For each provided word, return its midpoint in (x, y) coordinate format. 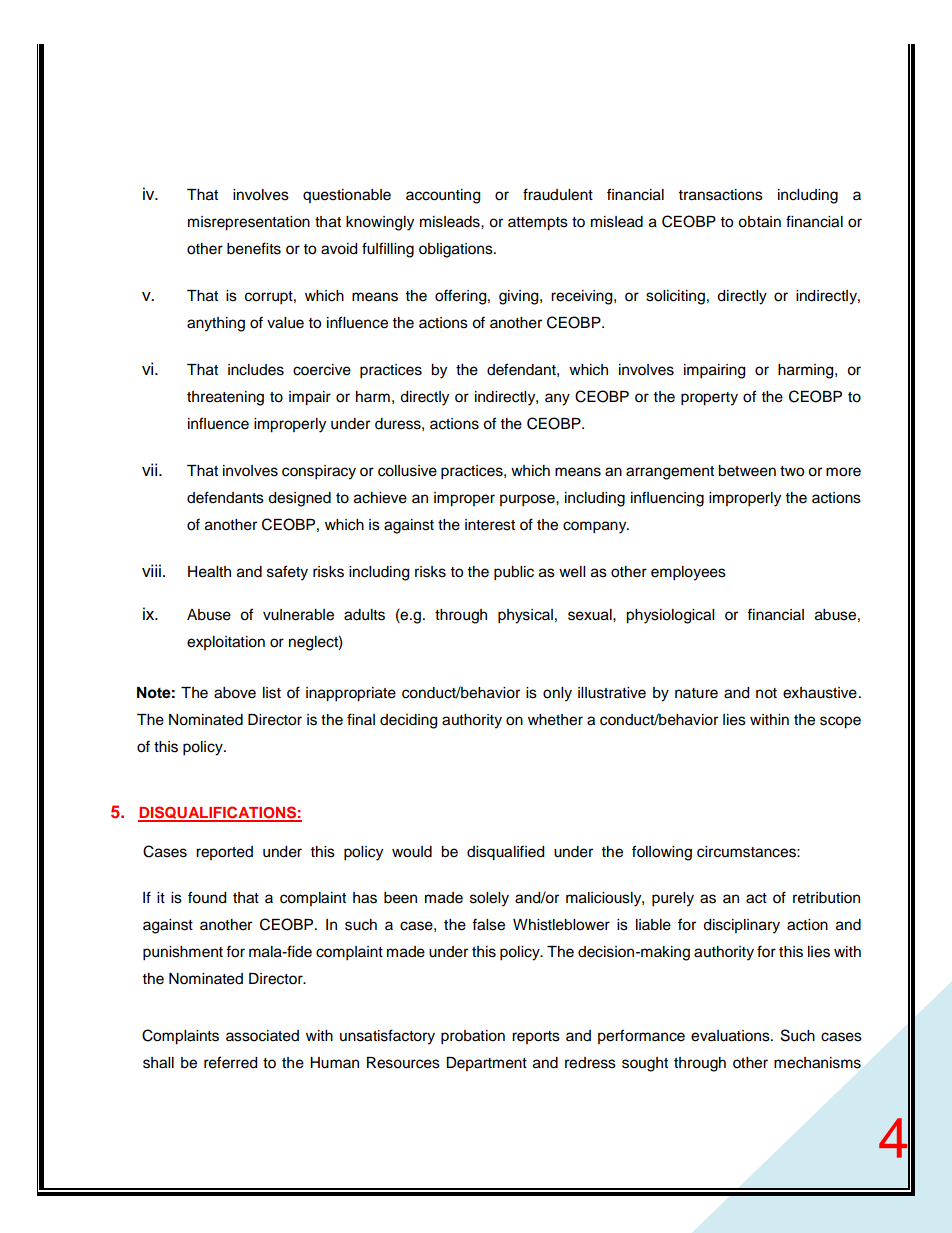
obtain (759, 222)
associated (262, 1036)
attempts (538, 224)
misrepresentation (249, 223)
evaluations (731, 1036)
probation (473, 1037)
